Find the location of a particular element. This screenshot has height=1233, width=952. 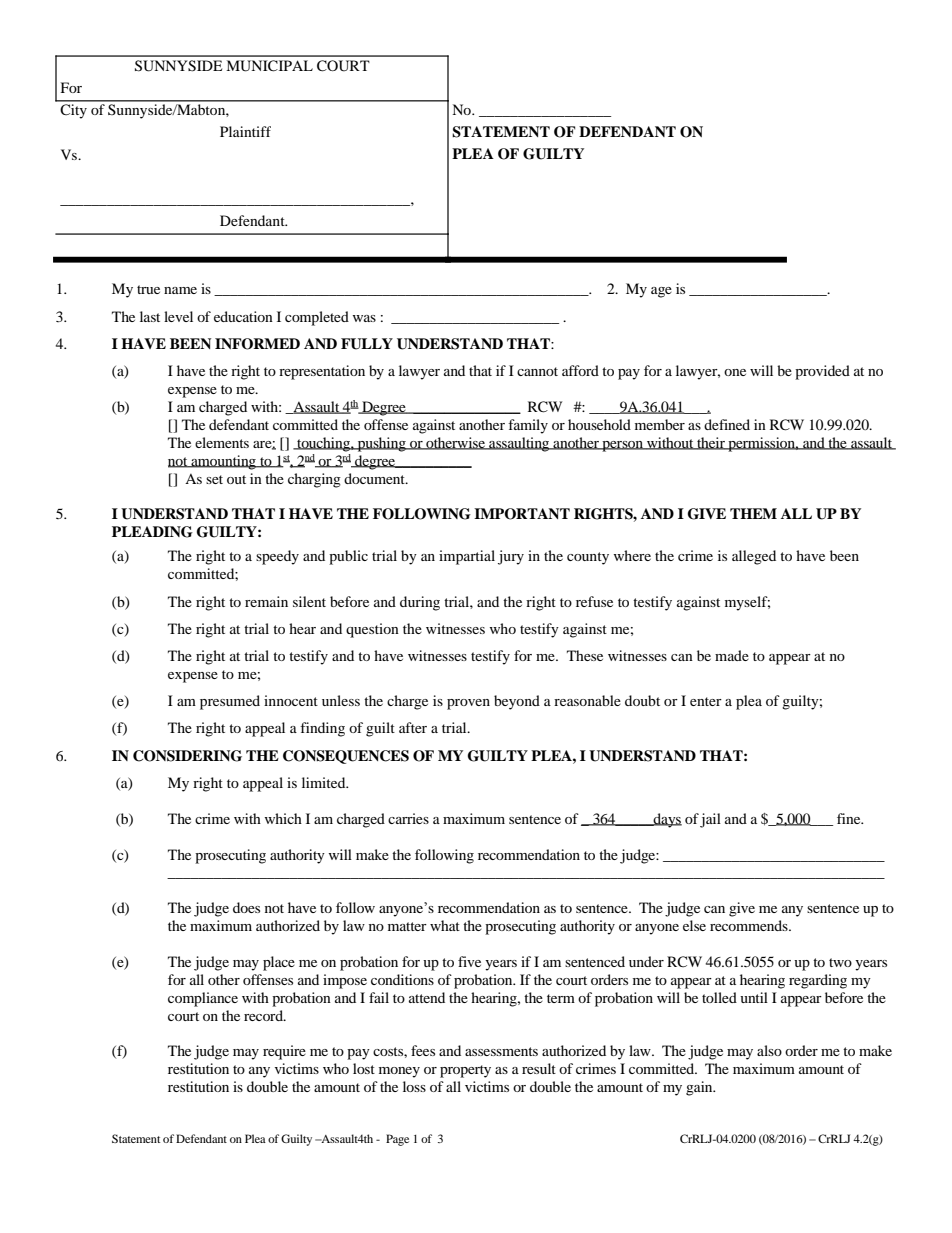

MUNICIPAL is located at coordinates (269, 66).
